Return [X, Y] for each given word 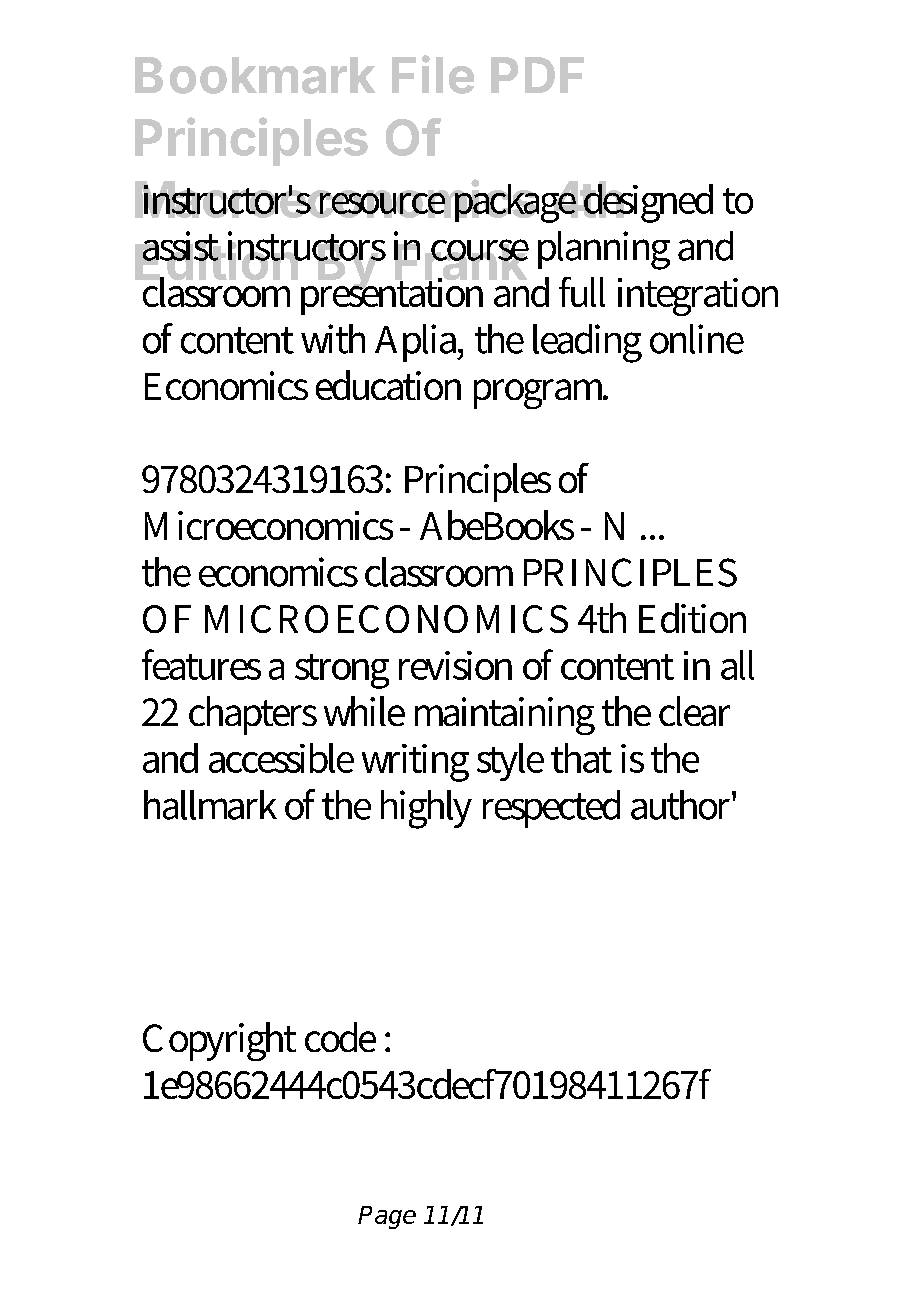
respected [551, 809]
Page [387, 1217]
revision [455, 665]
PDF [537, 75]
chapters [253, 715]
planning [604, 250]
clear [694, 711]
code [340, 1037]
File [433, 74]
